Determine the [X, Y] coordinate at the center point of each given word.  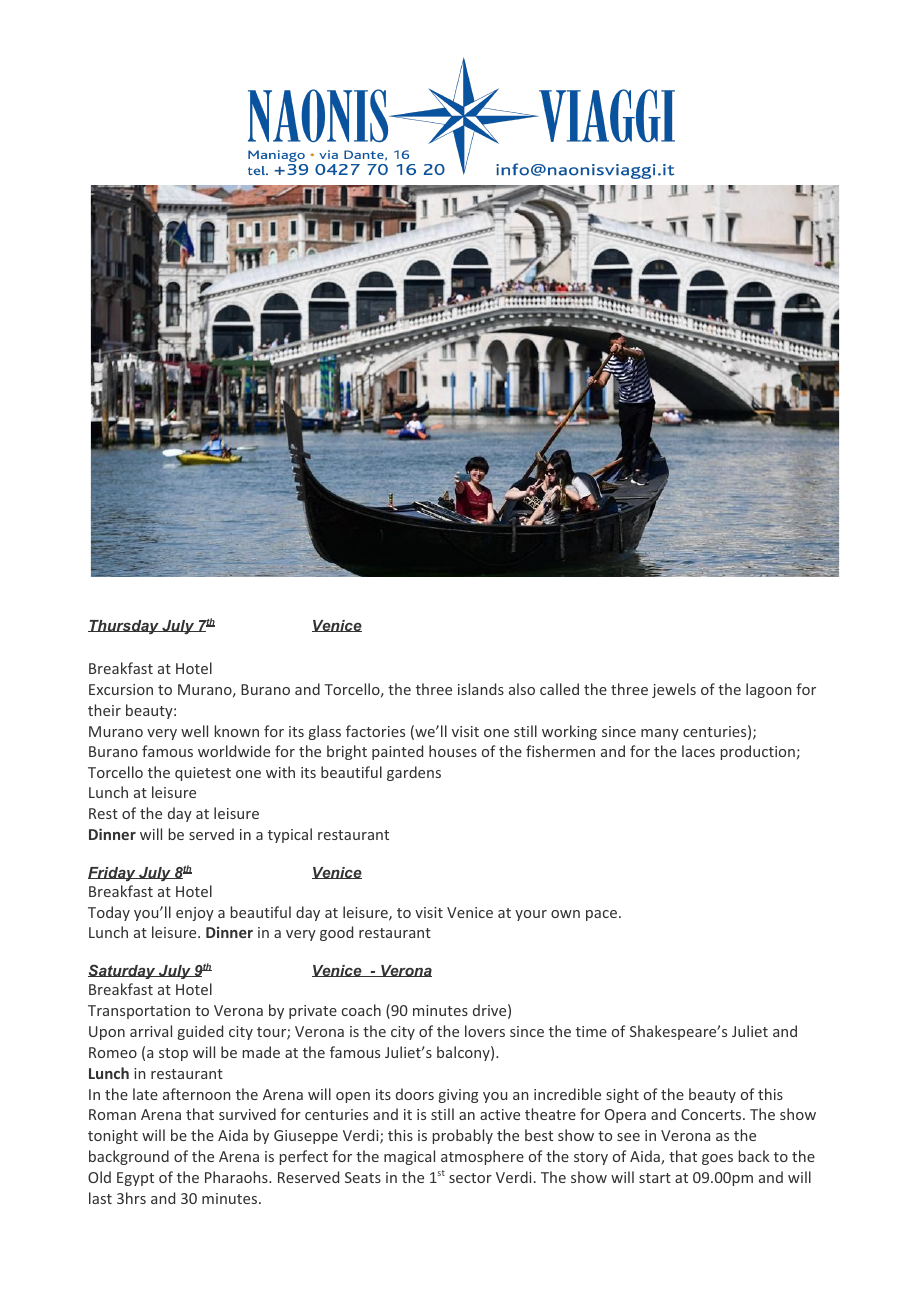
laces [698, 751]
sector [470, 1178]
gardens [414, 773]
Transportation [139, 1012]
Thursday [124, 627]
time [591, 1031]
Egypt [135, 1179]
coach [361, 1010]
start [655, 1178]
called [559, 689]
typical [290, 835]
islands [481, 689]
